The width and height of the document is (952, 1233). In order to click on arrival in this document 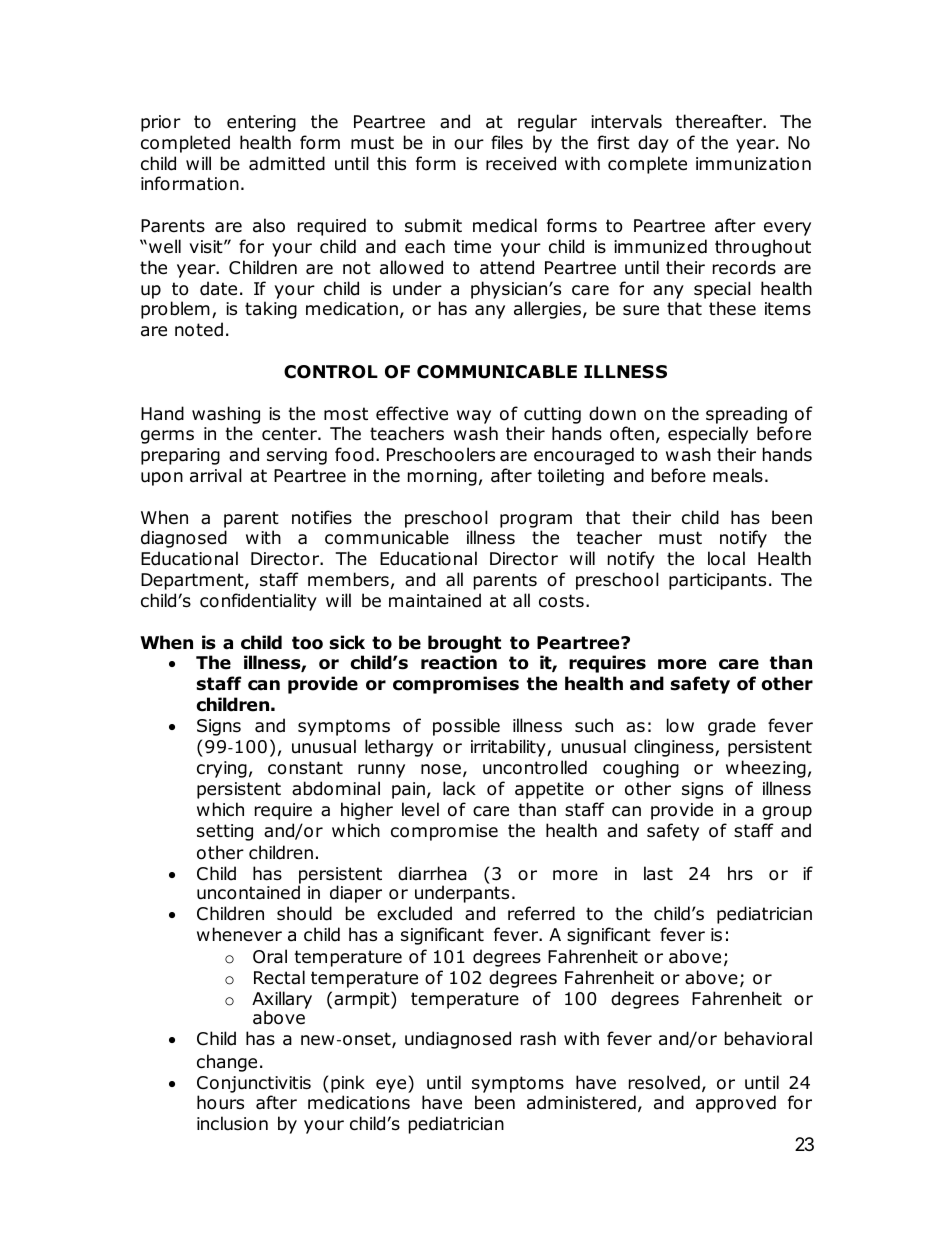, I will do `click(216, 475)`.
